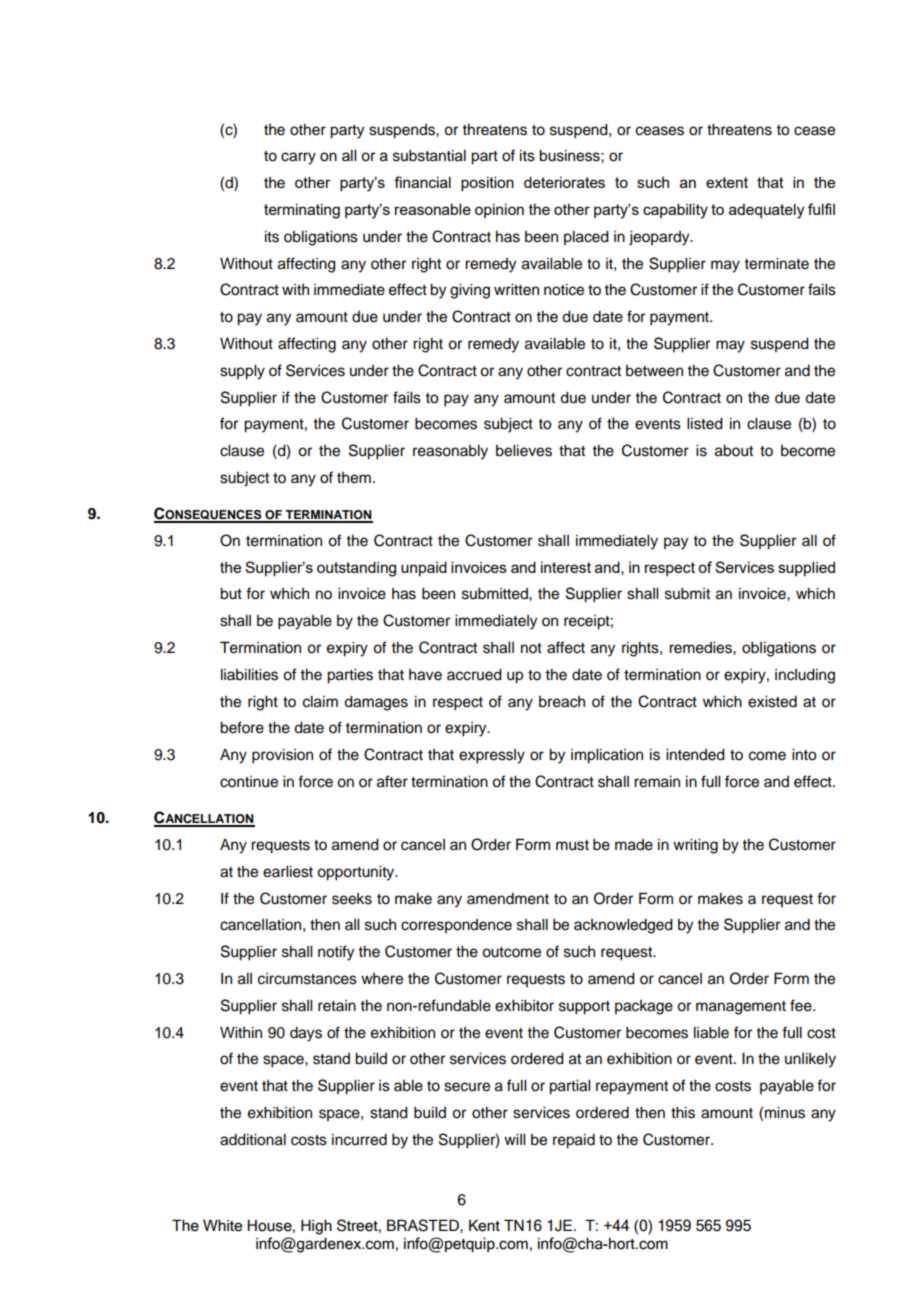 This page has width=924, height=1308. I want to click on extent, so click(727, 182).
